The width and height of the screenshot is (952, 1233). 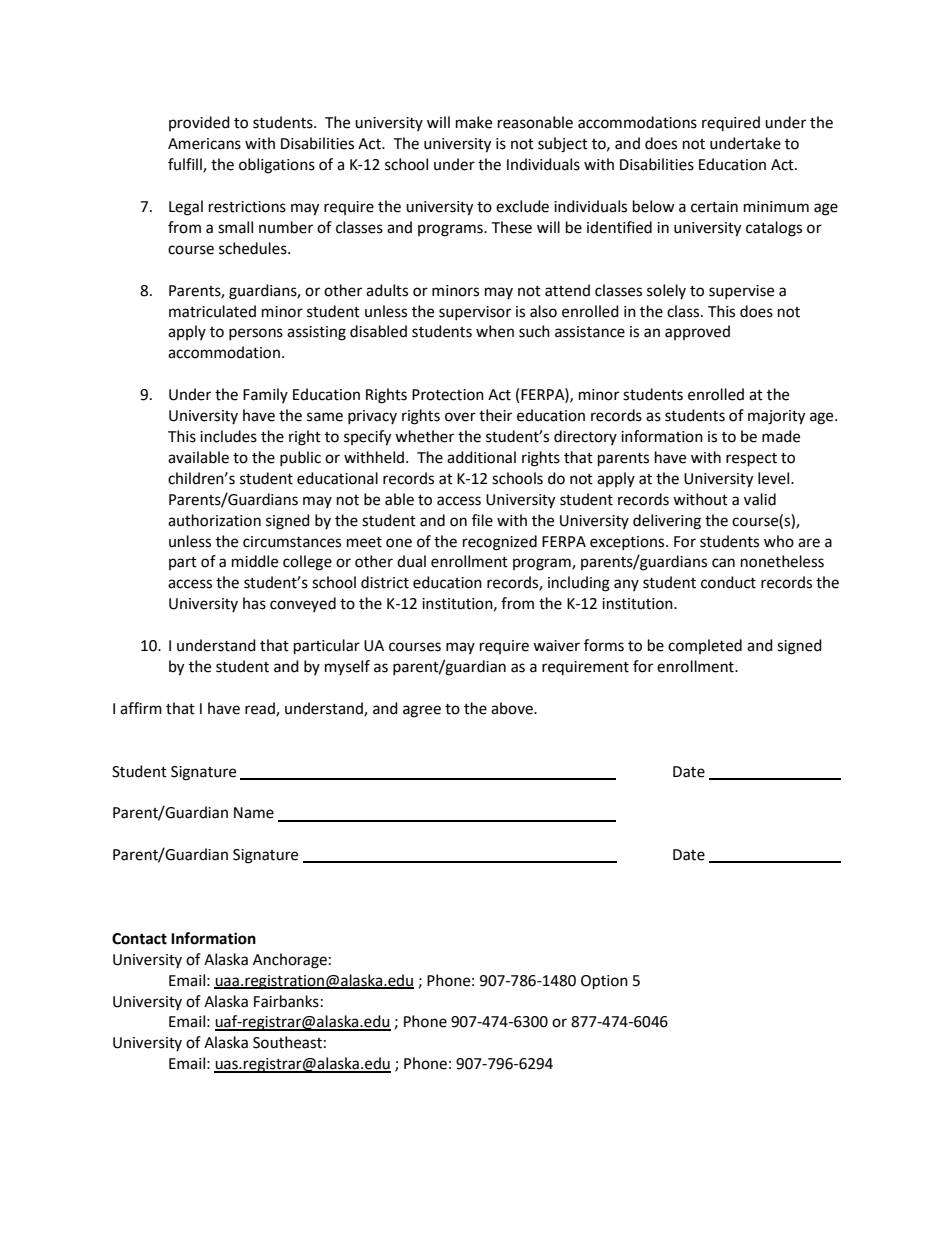 What do you see at coordinates (460, 417) in the screenshot?
I see `over` at bounding box center [460, 417].
